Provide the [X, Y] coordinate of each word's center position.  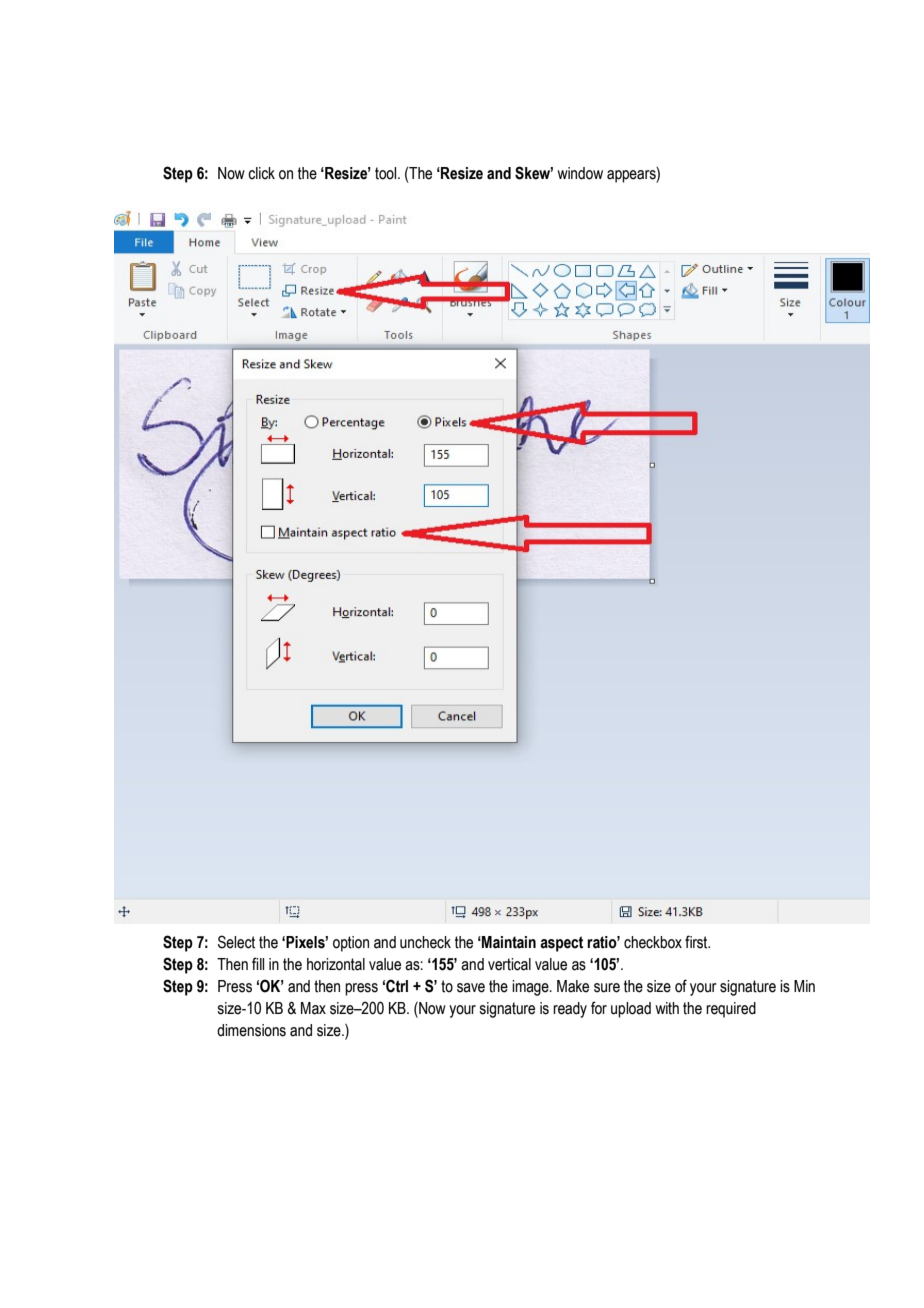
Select [236, 942]
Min [804, 986]
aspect [561, 944]
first [697, 942]
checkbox [653, 942]
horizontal [336, 964]
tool [387, 173]
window [580, 173]
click [261, 173]
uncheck [425, 942]
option [351, 944]
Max [313, 1008]
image [531, 988]
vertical [509, 964]
